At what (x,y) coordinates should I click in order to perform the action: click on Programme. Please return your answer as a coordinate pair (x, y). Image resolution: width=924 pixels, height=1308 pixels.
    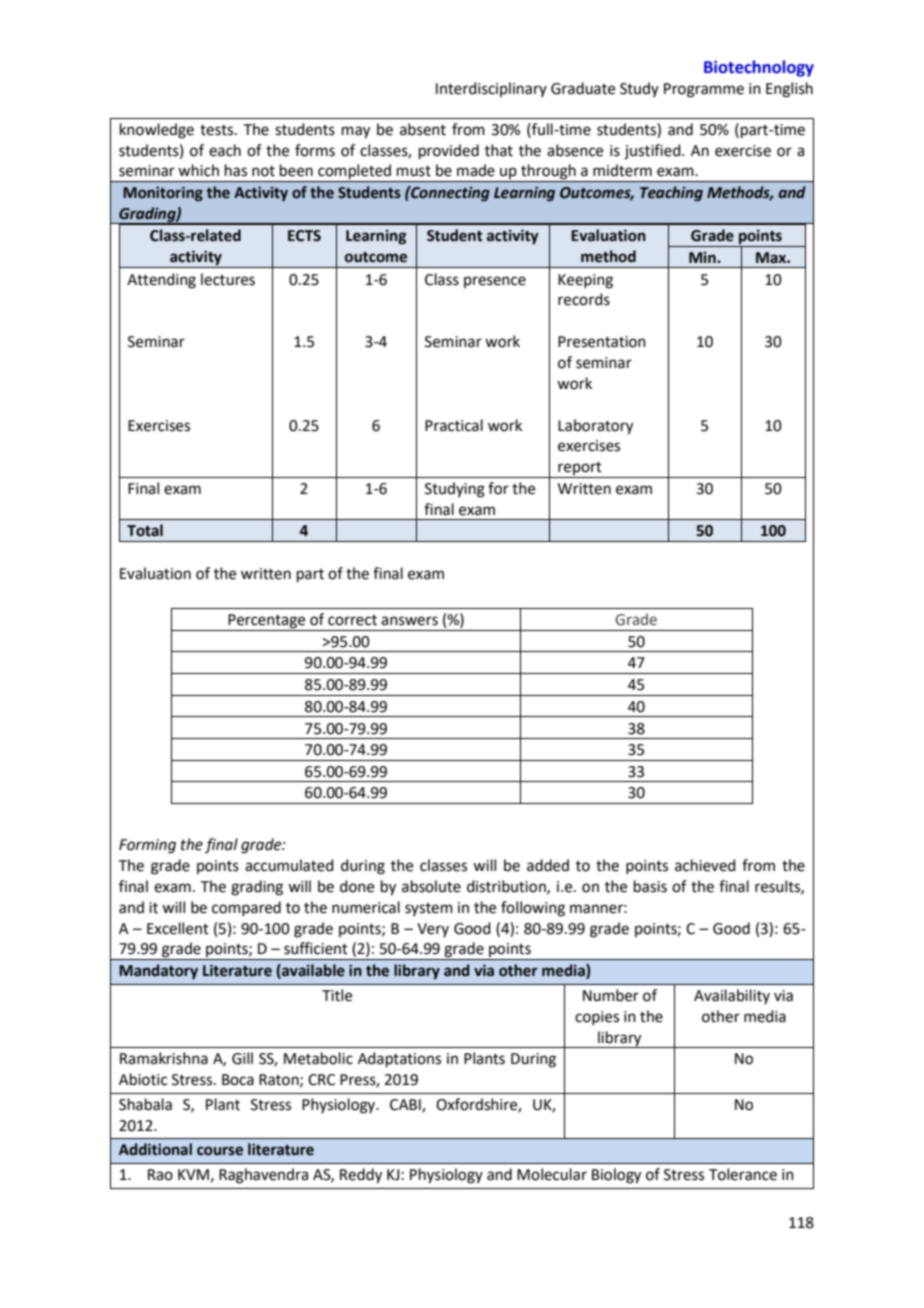
    Looking at the image, I should click on (704, 90).
